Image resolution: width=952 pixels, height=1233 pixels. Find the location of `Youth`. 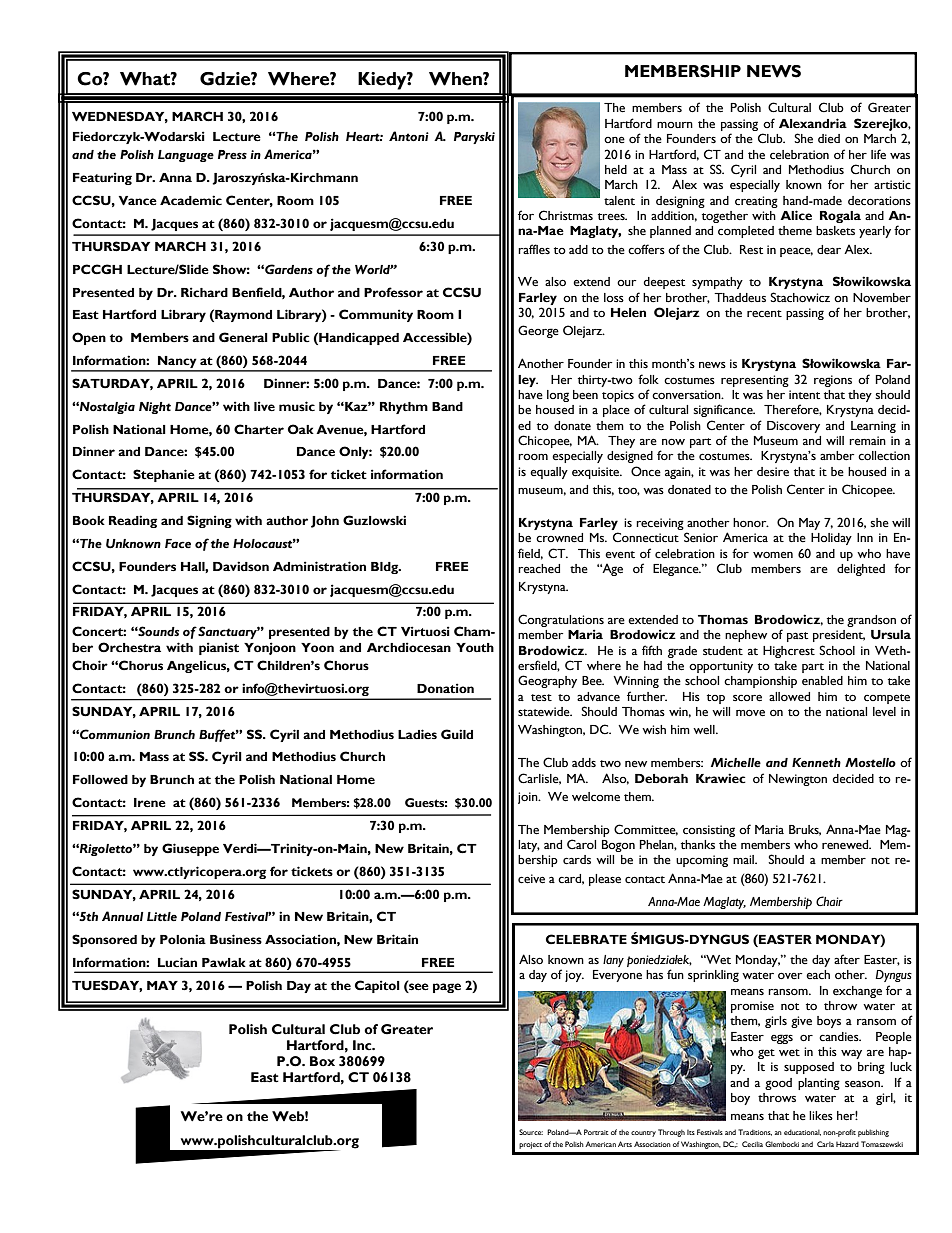

Youth is located at coordinates (475, 648).
